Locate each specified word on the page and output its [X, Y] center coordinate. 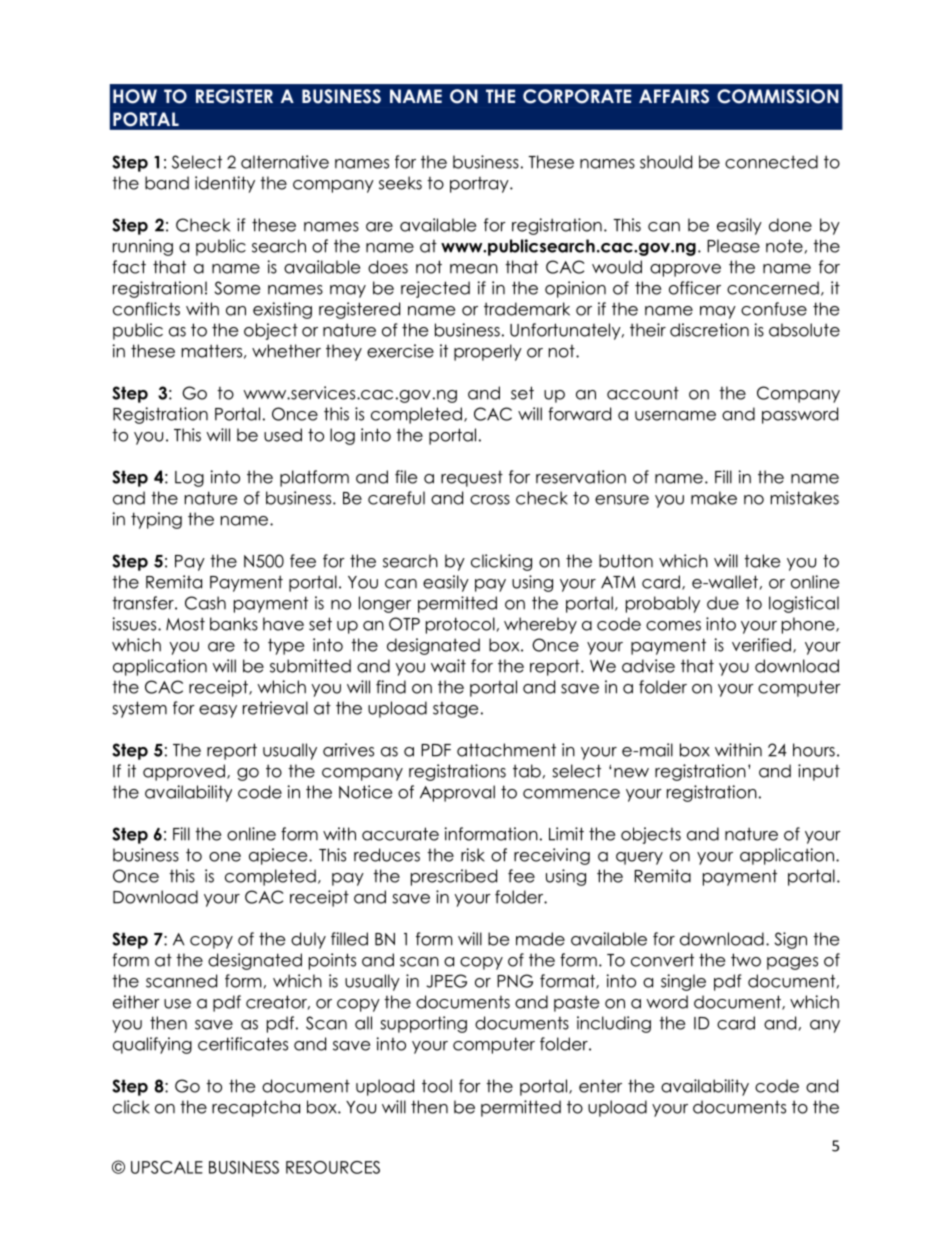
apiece [279, 856]
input [819, 772]
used [283, 435]
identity [225, 184]
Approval [457, 793]
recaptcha [256, 1108]
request [472, 479]
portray [480, 185]
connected [771, 162]
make [714, 498]
